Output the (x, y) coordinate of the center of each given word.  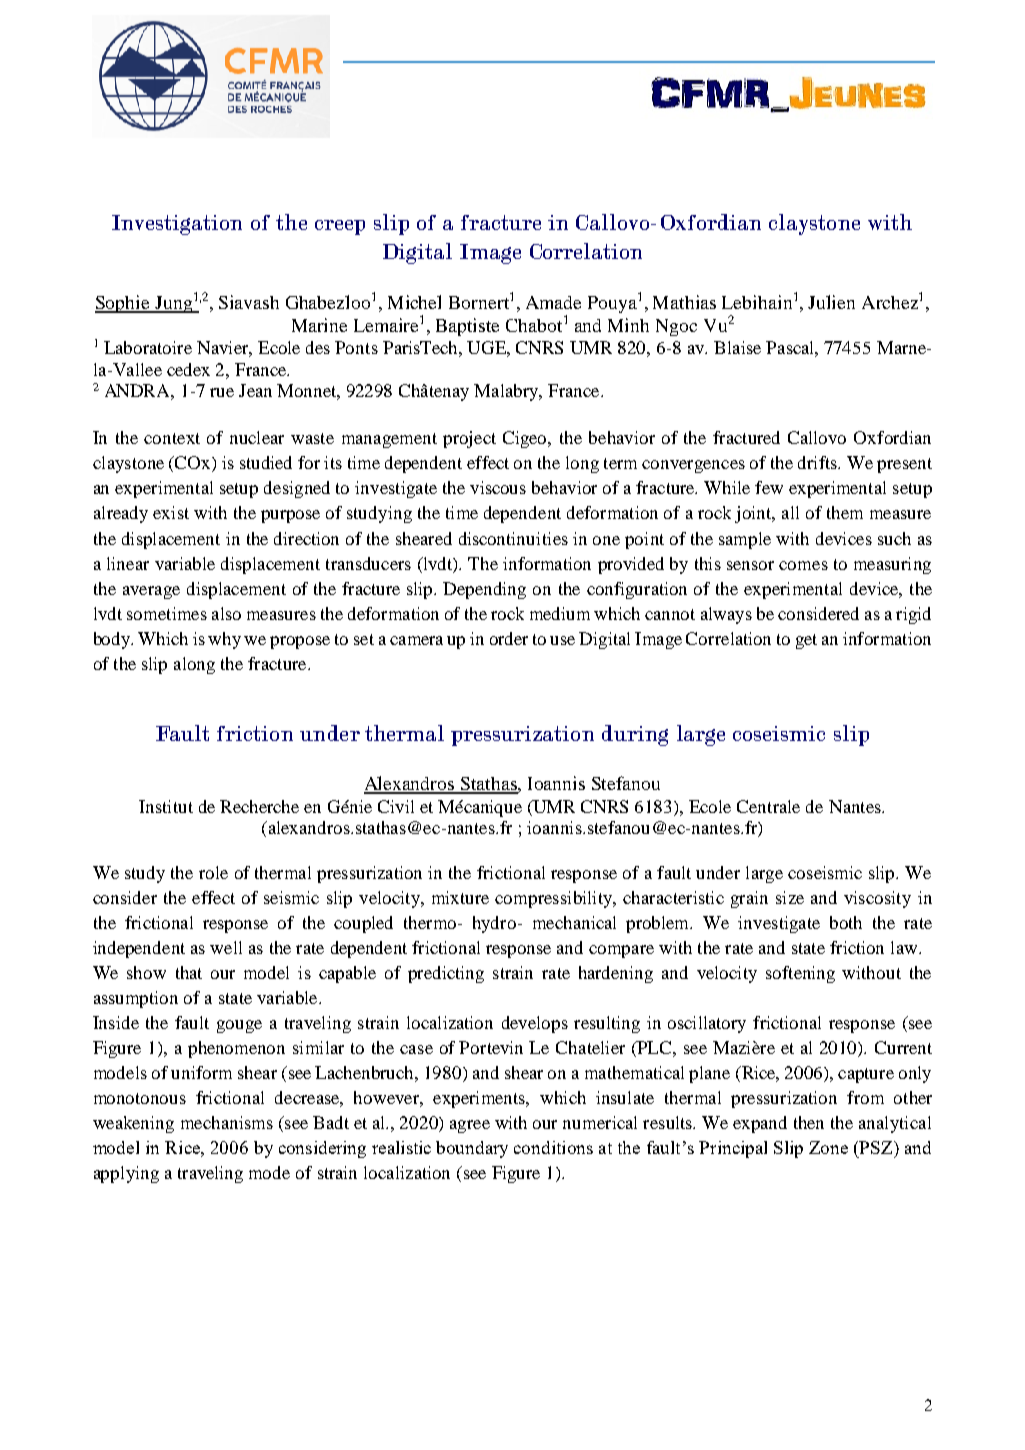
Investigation (177, 225)
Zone (828, 1147)
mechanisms (227, 1122)
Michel (414, 302)
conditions (553, 1147)
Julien (831, 302)
